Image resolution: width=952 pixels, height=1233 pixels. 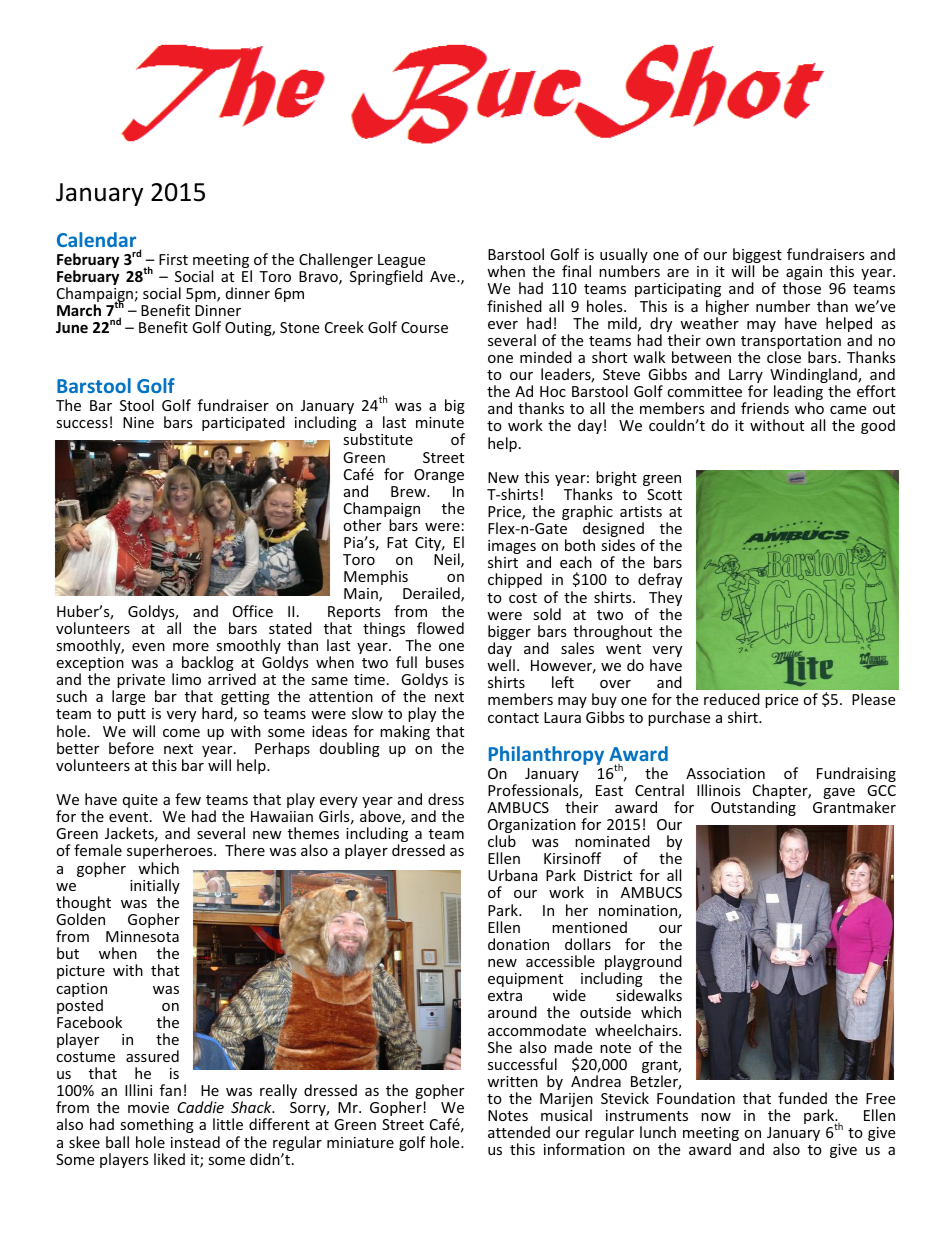 What do you see at coordinates (732, 699) in the screenshot?
I see `reduced` at bounding box center [732, 699].
